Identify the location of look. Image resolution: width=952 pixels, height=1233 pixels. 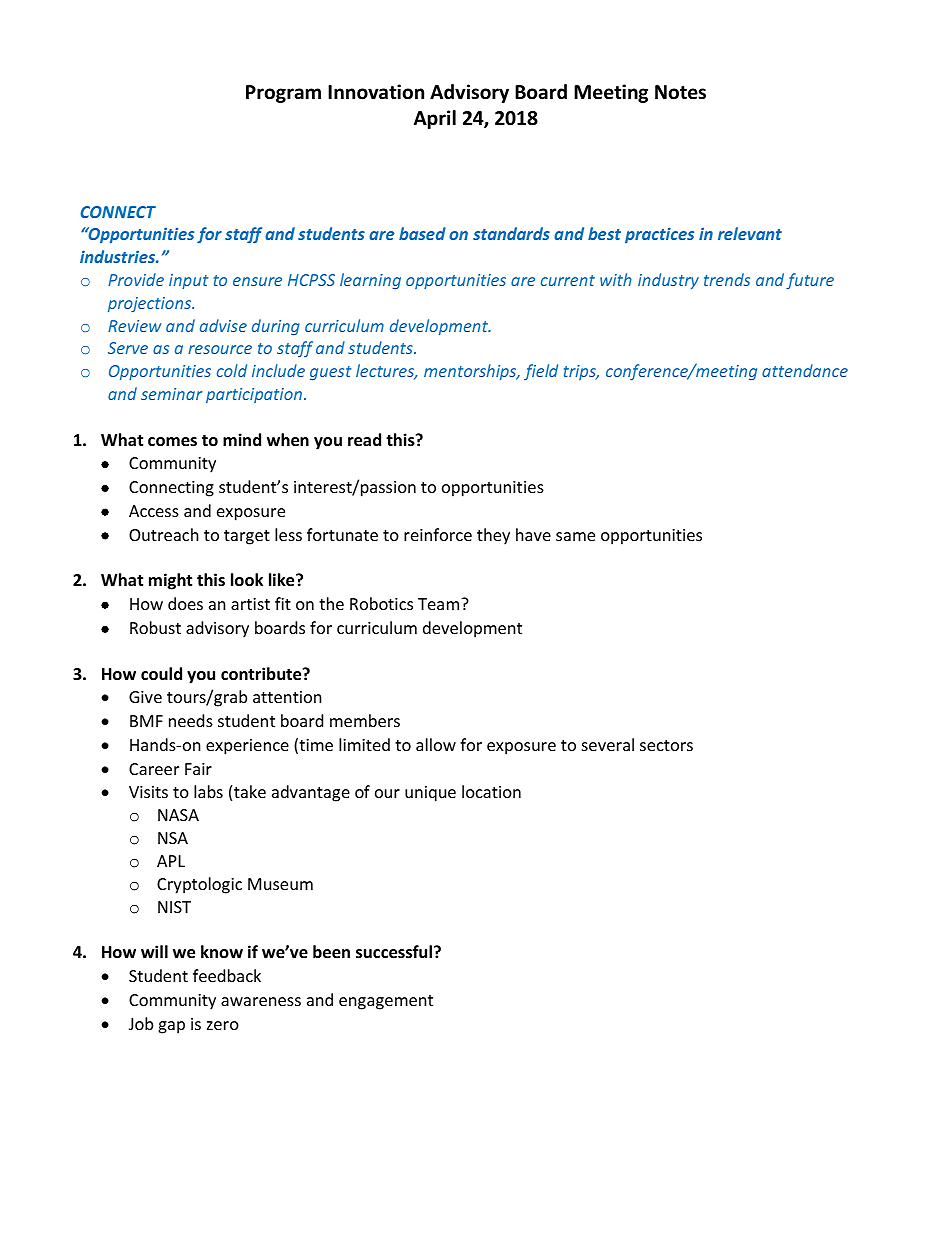
(247, 580).
